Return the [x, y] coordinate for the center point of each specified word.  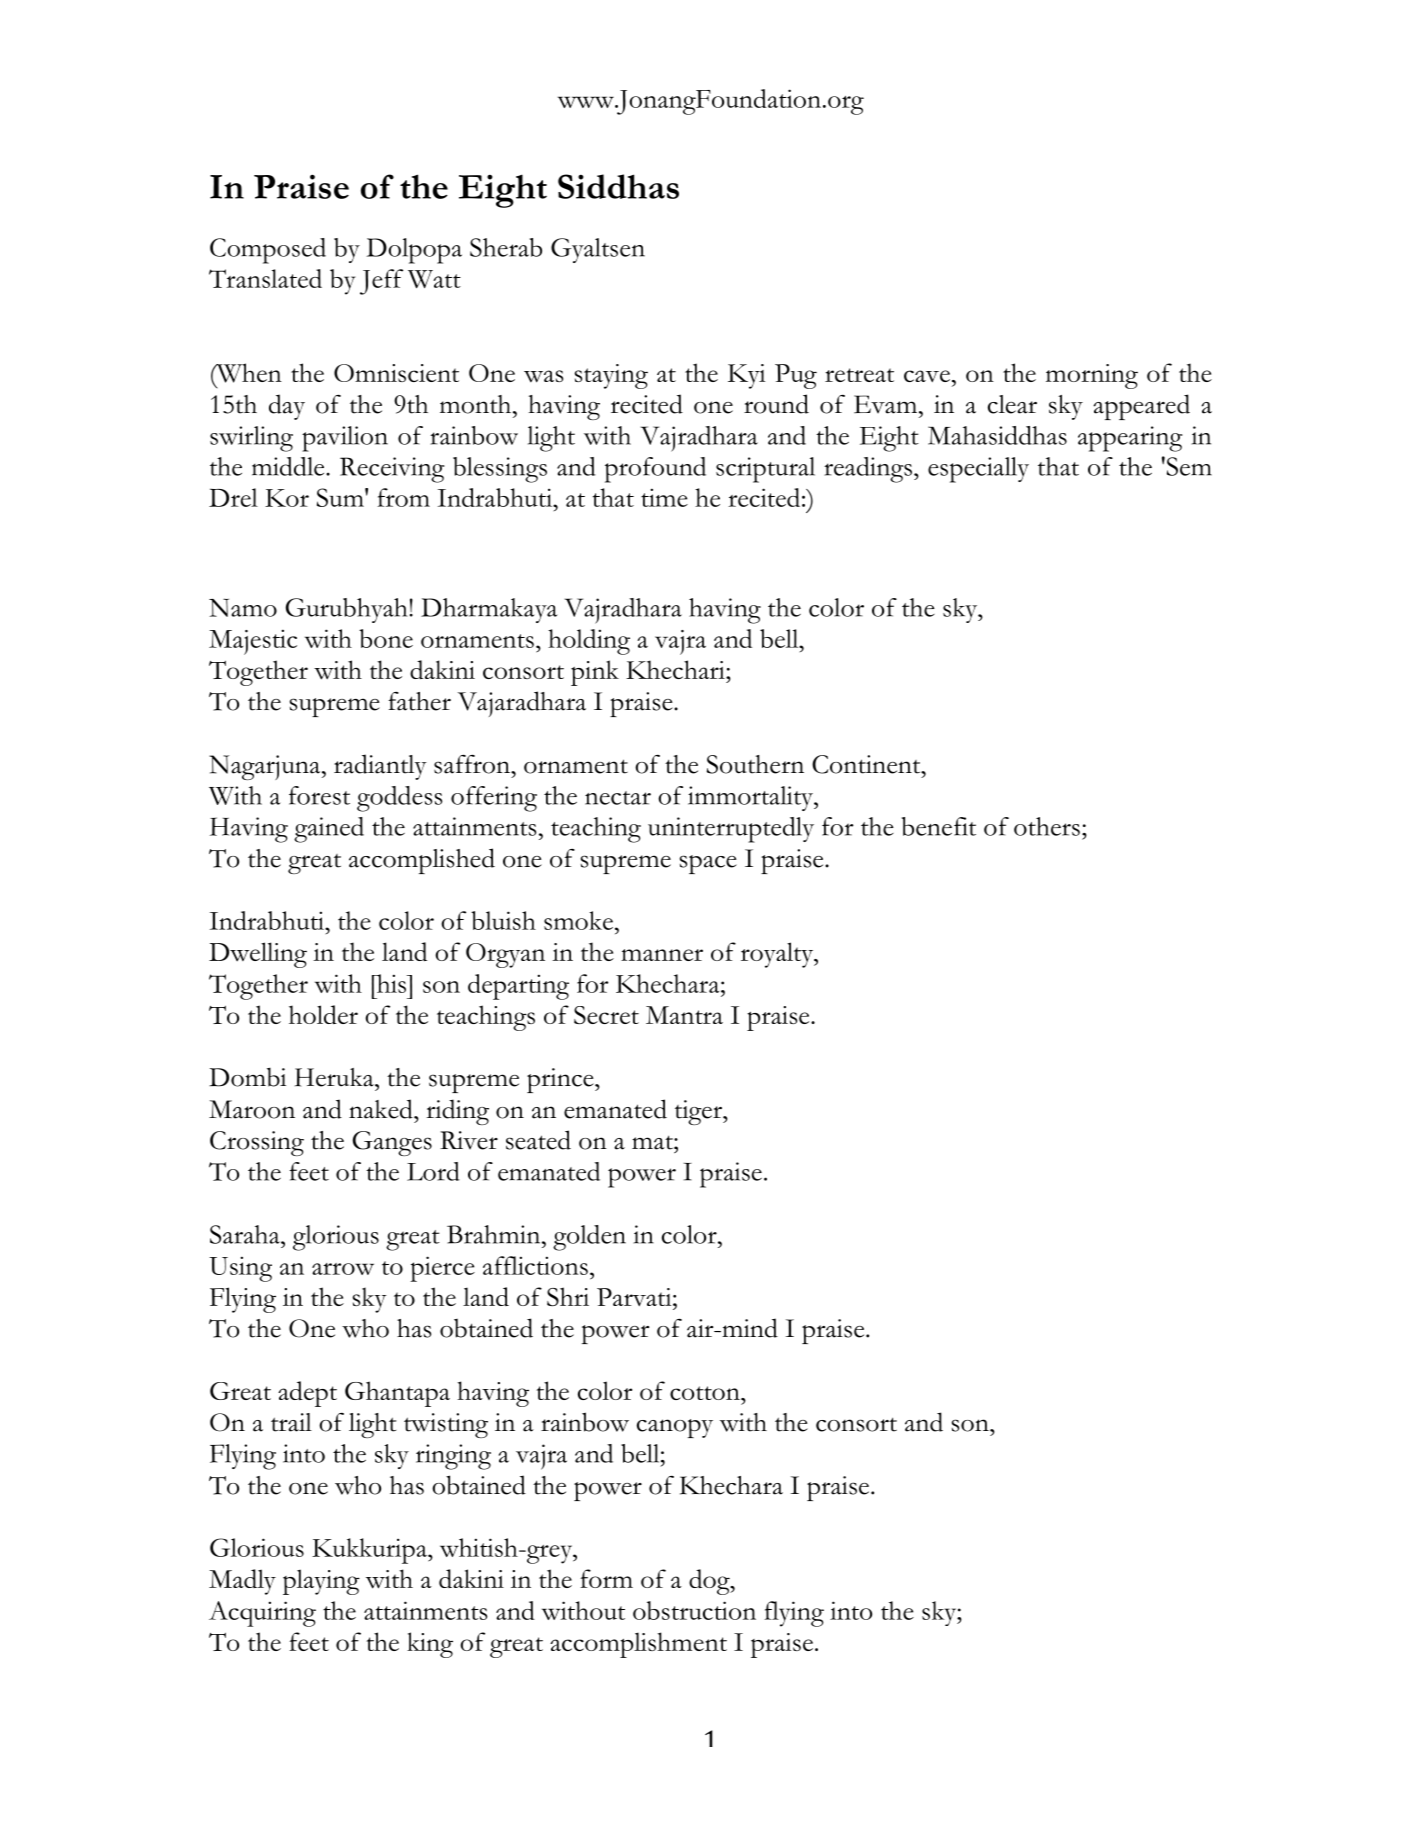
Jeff [381, 282]
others [1047, 826]
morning [1092, 376]
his [391, 983]
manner [662, 955]
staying [611, 376]
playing [321, 1582]
